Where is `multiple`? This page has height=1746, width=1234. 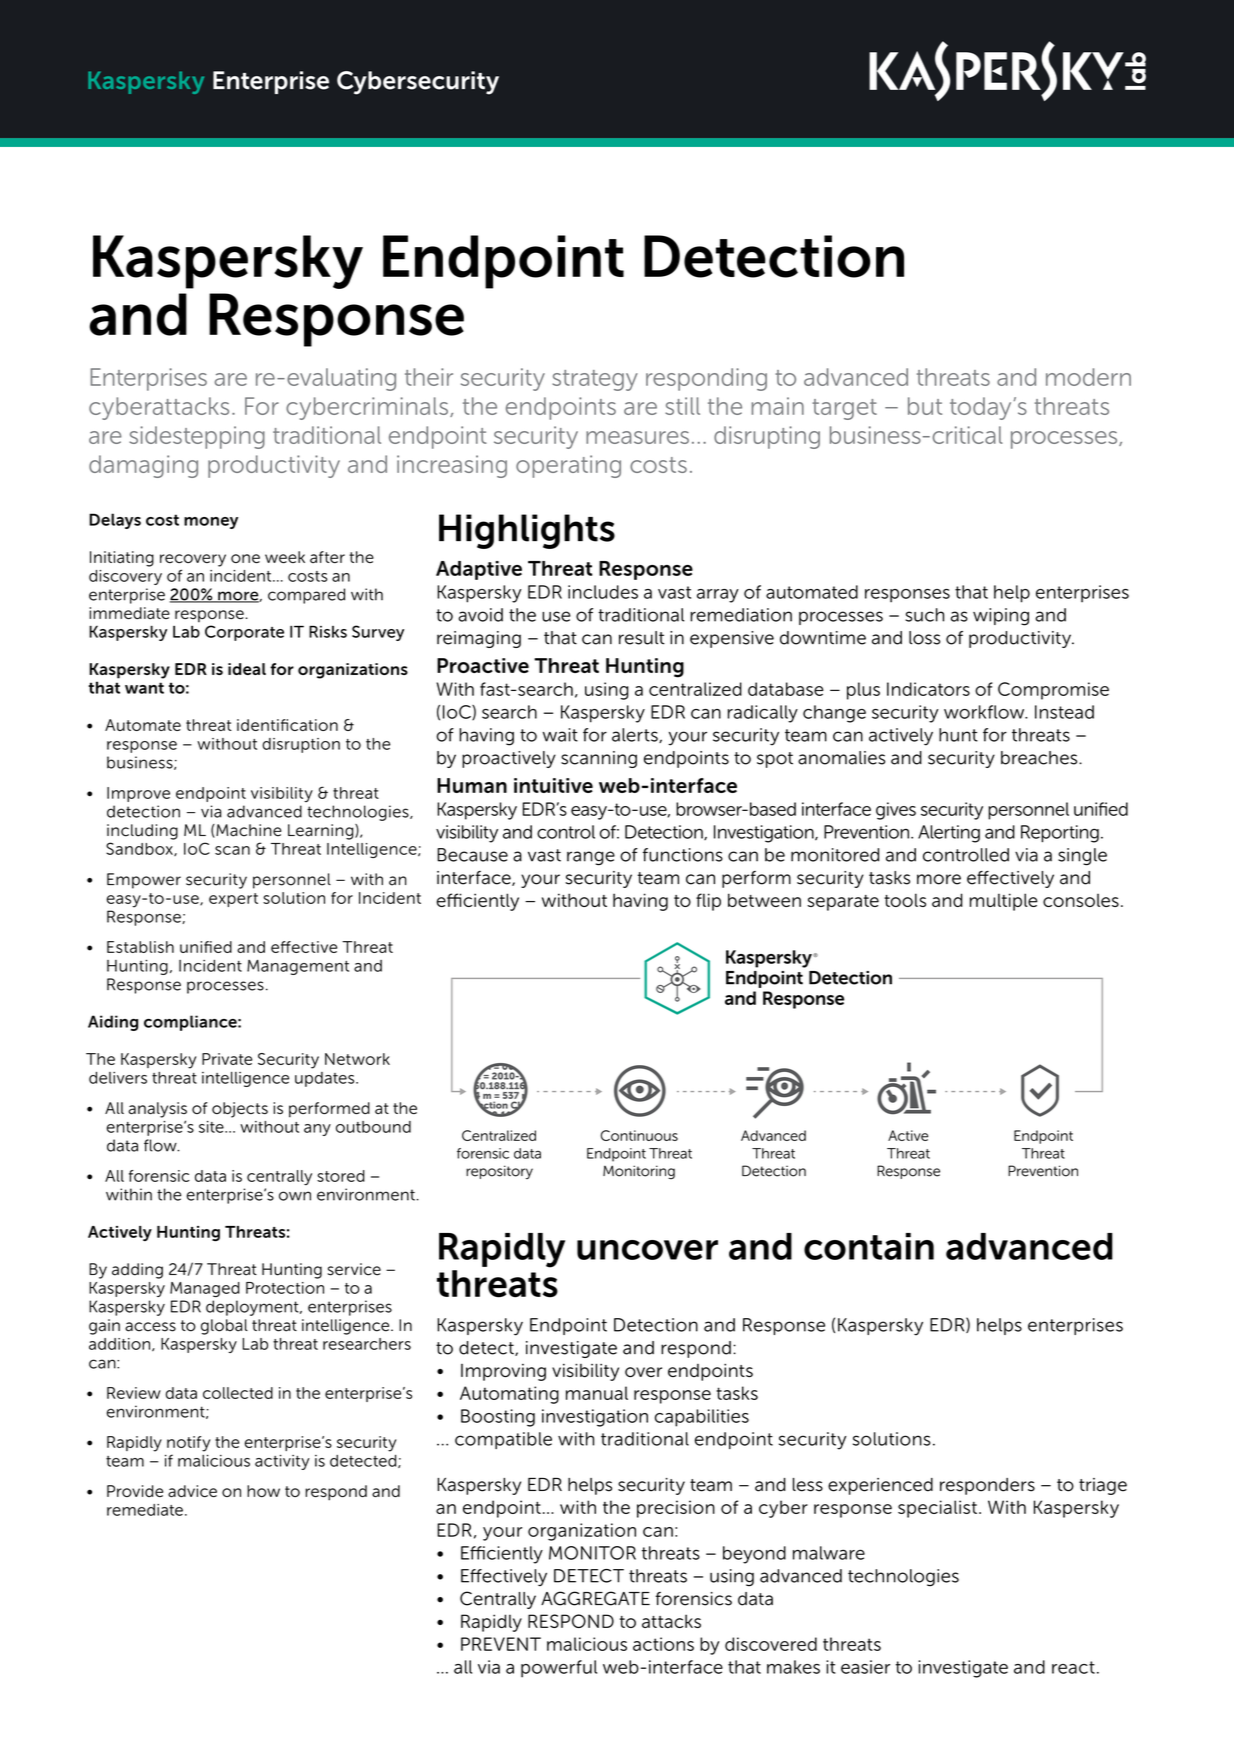 multiple is located at coordinates (1004, 902).
